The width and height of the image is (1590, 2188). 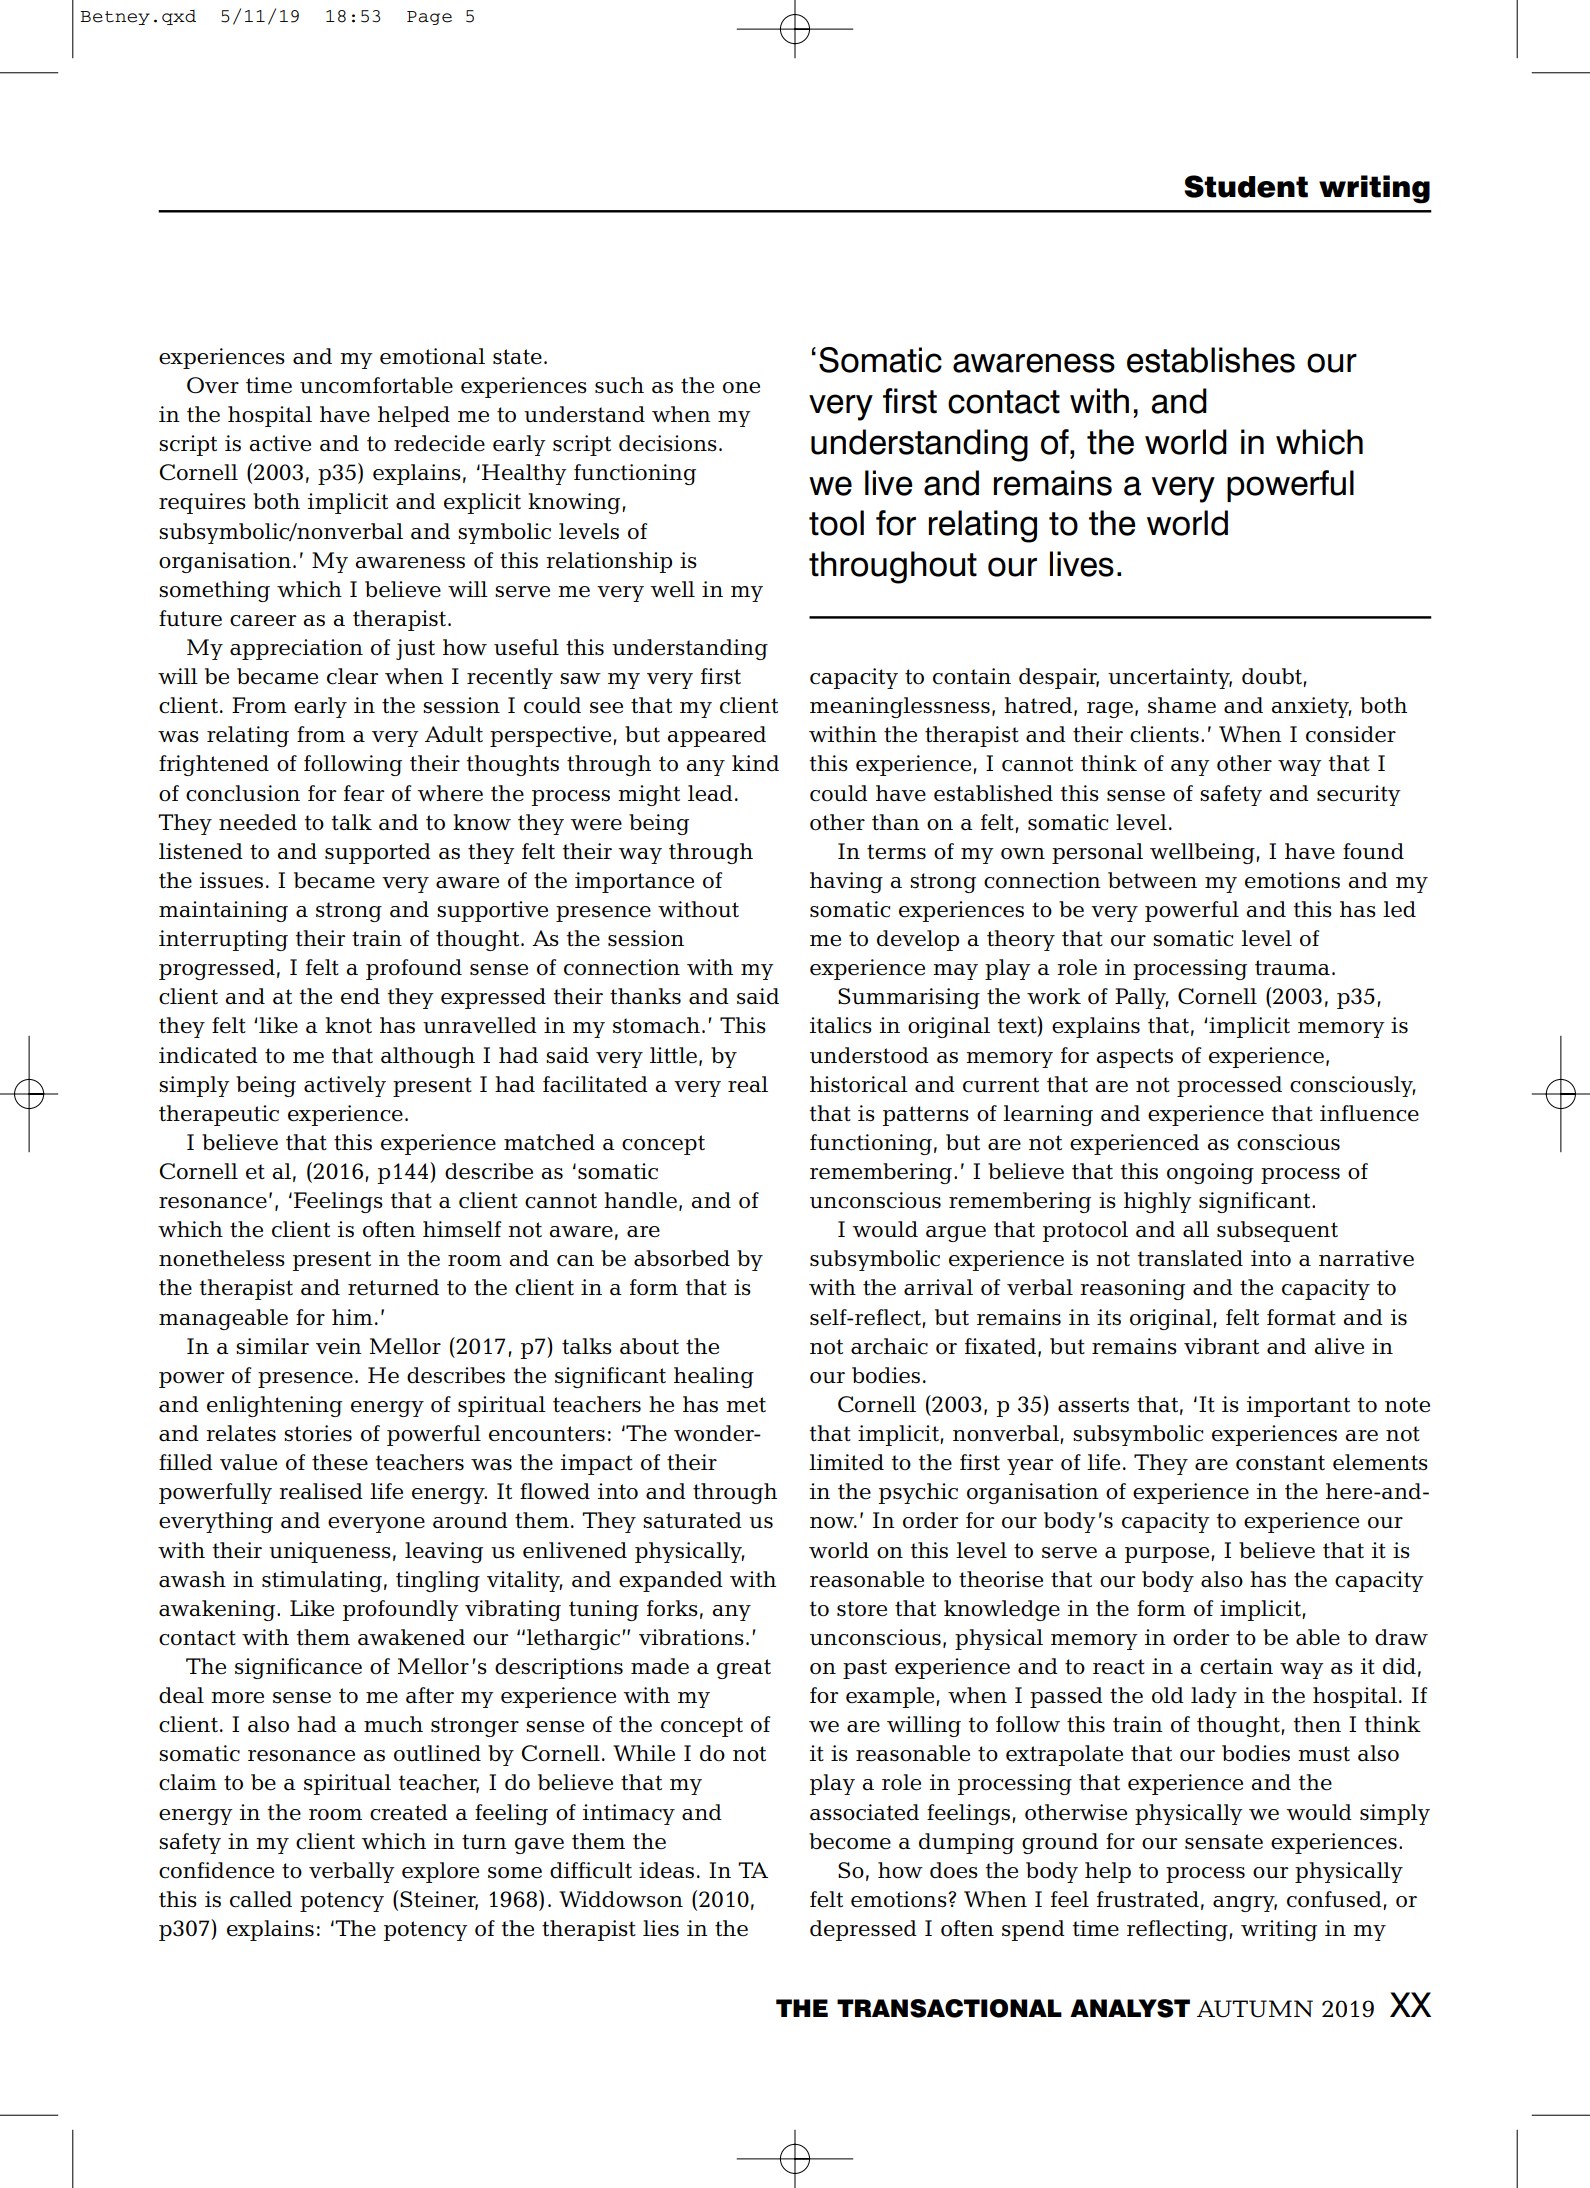 I want to click on called, so click(x=261, y=1899).
